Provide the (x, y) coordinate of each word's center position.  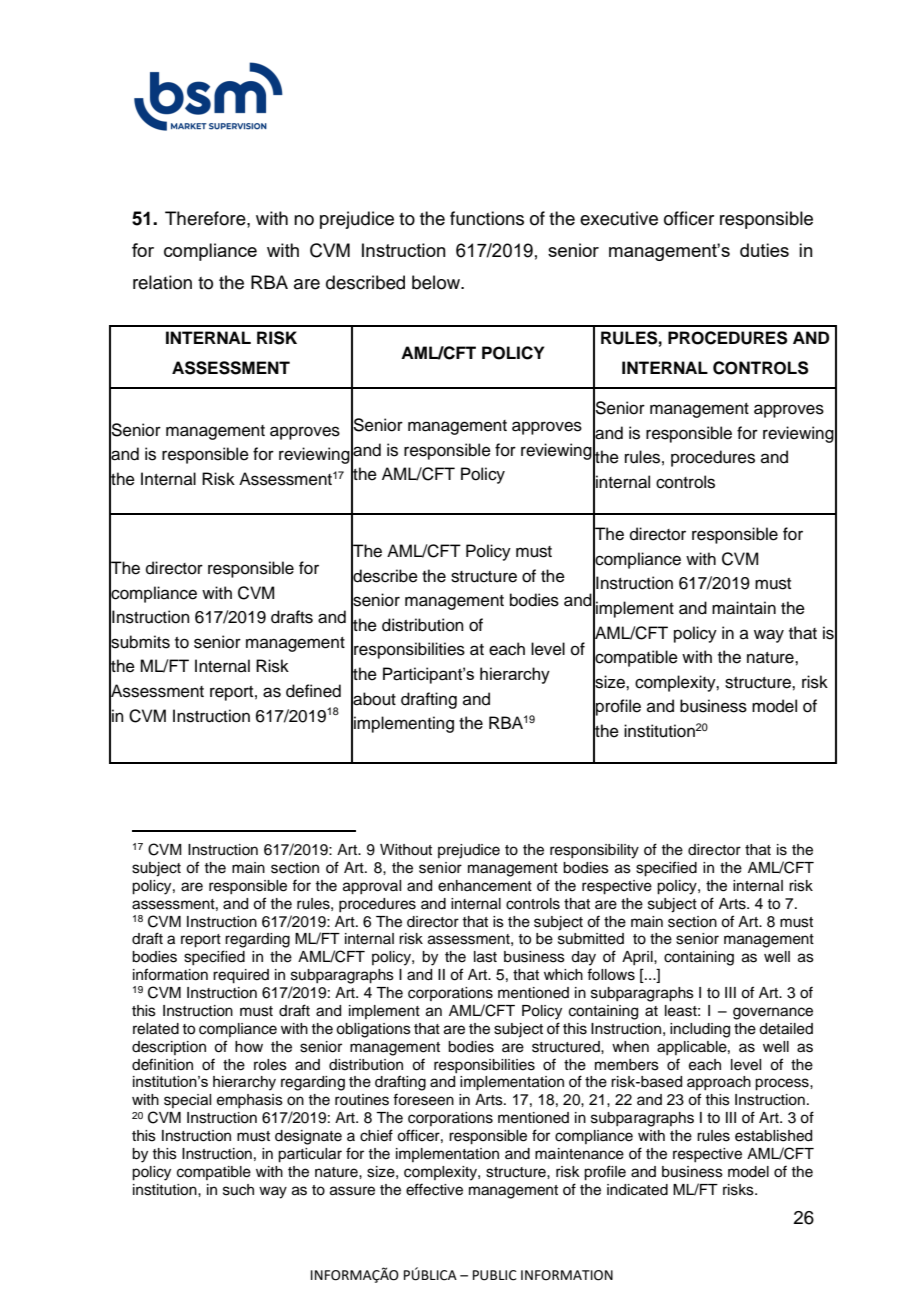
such (238, 1190)
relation (162, 282)
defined (313, 691)
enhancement (485, 886)
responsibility (594, 851)
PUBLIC (495, 1275)
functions (487, 218)
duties (764, 250)
